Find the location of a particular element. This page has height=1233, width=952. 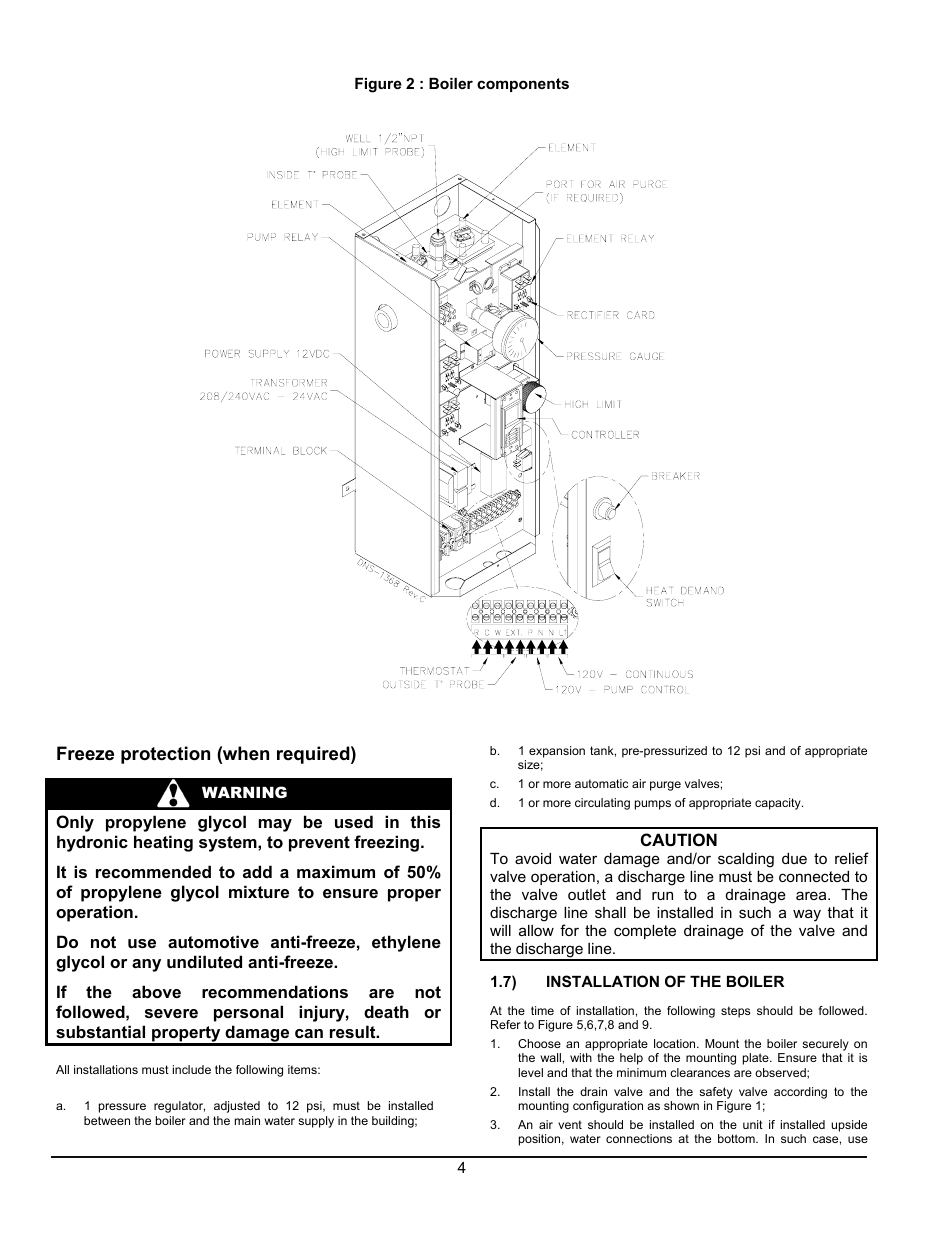

automatic is located at coordinates (601, 783).
